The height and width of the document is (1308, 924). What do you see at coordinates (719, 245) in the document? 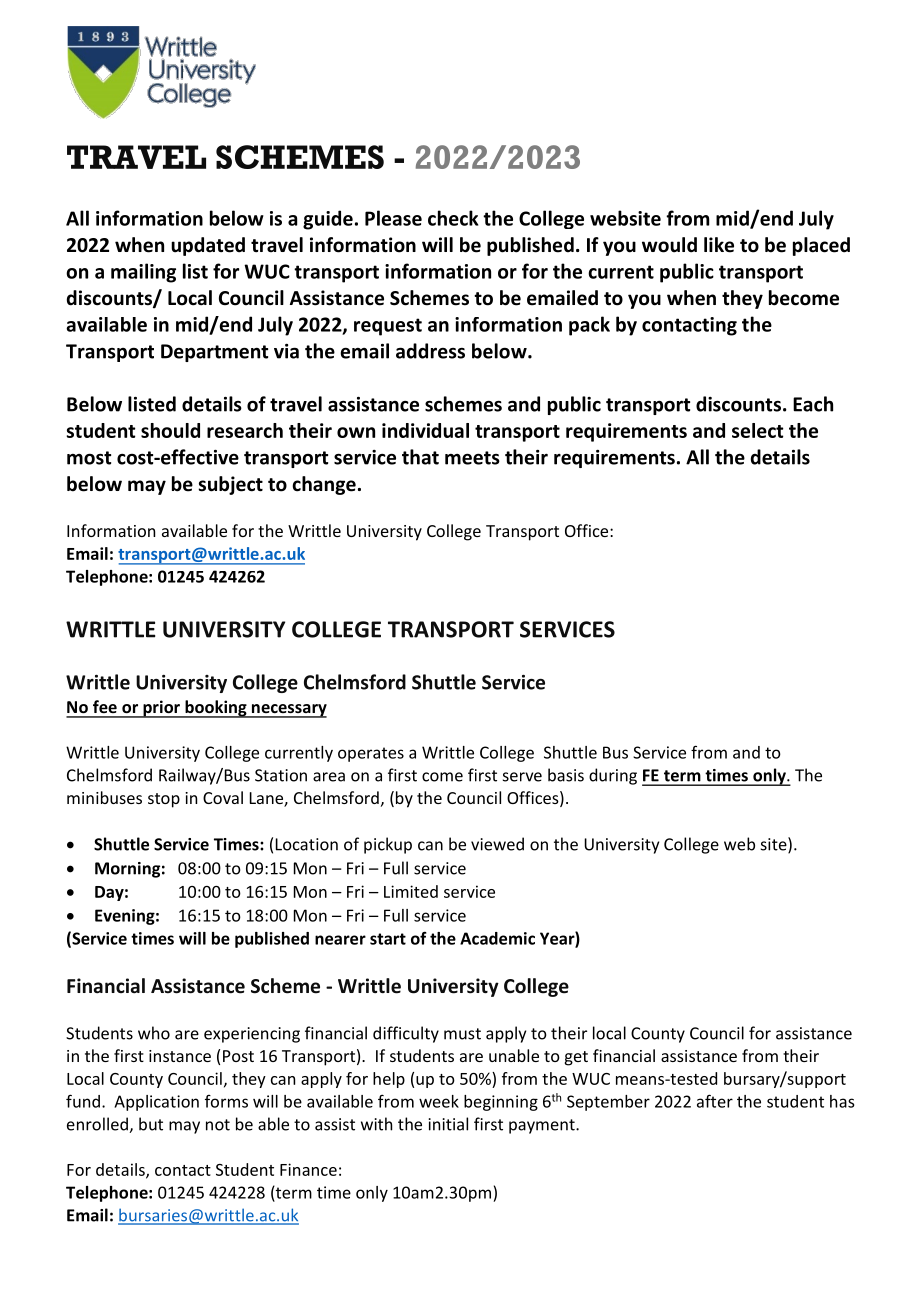
I see `like` at bounding box center [719, 245].
